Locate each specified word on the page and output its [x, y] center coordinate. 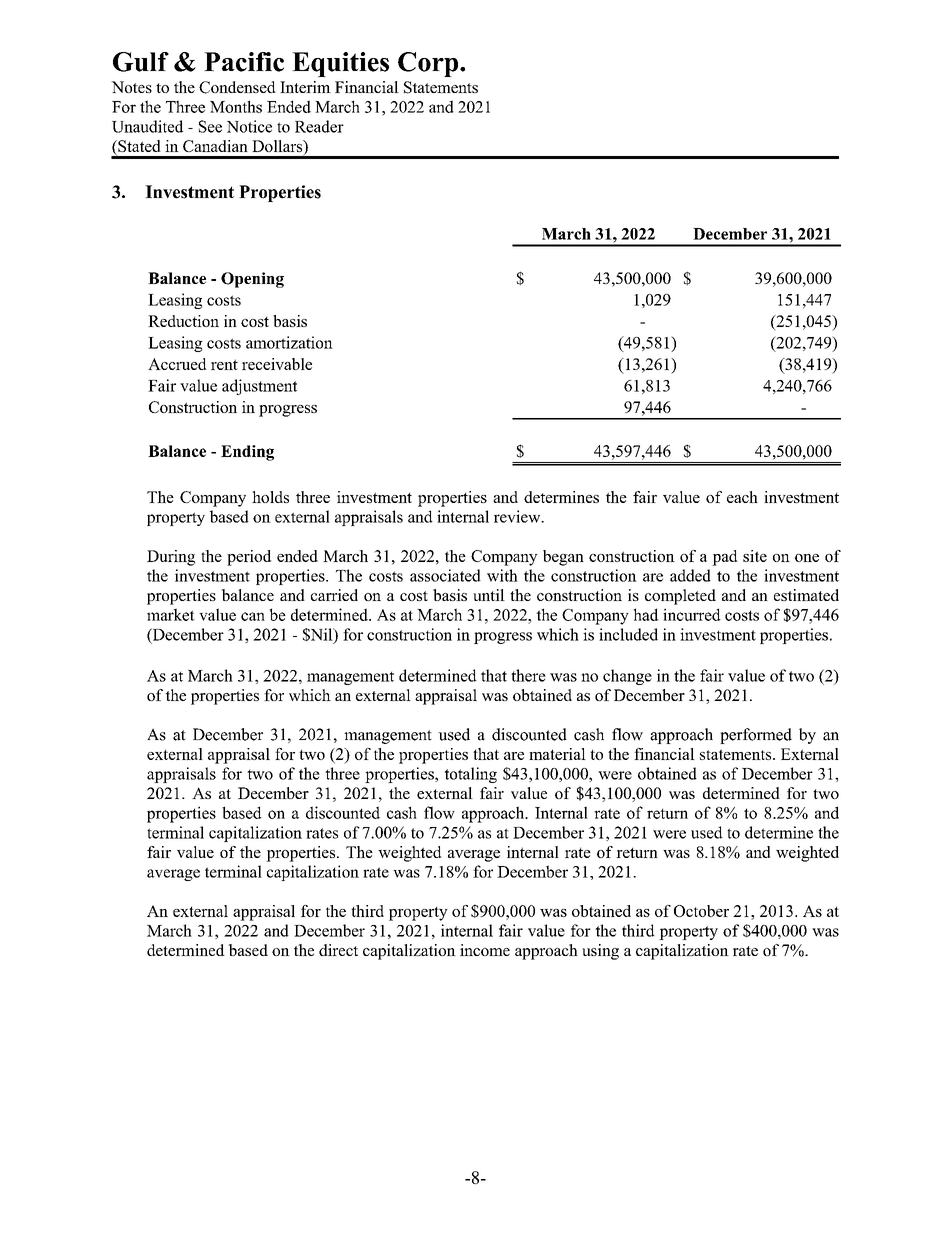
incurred [692, 614]
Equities [340, 64]
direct [338, 950]
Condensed [237, 87]
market [171, 614]
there [528, 675]
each [742, 497]
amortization [289, 342]
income [485, 950]
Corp [429, 64]
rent [224, 364]
